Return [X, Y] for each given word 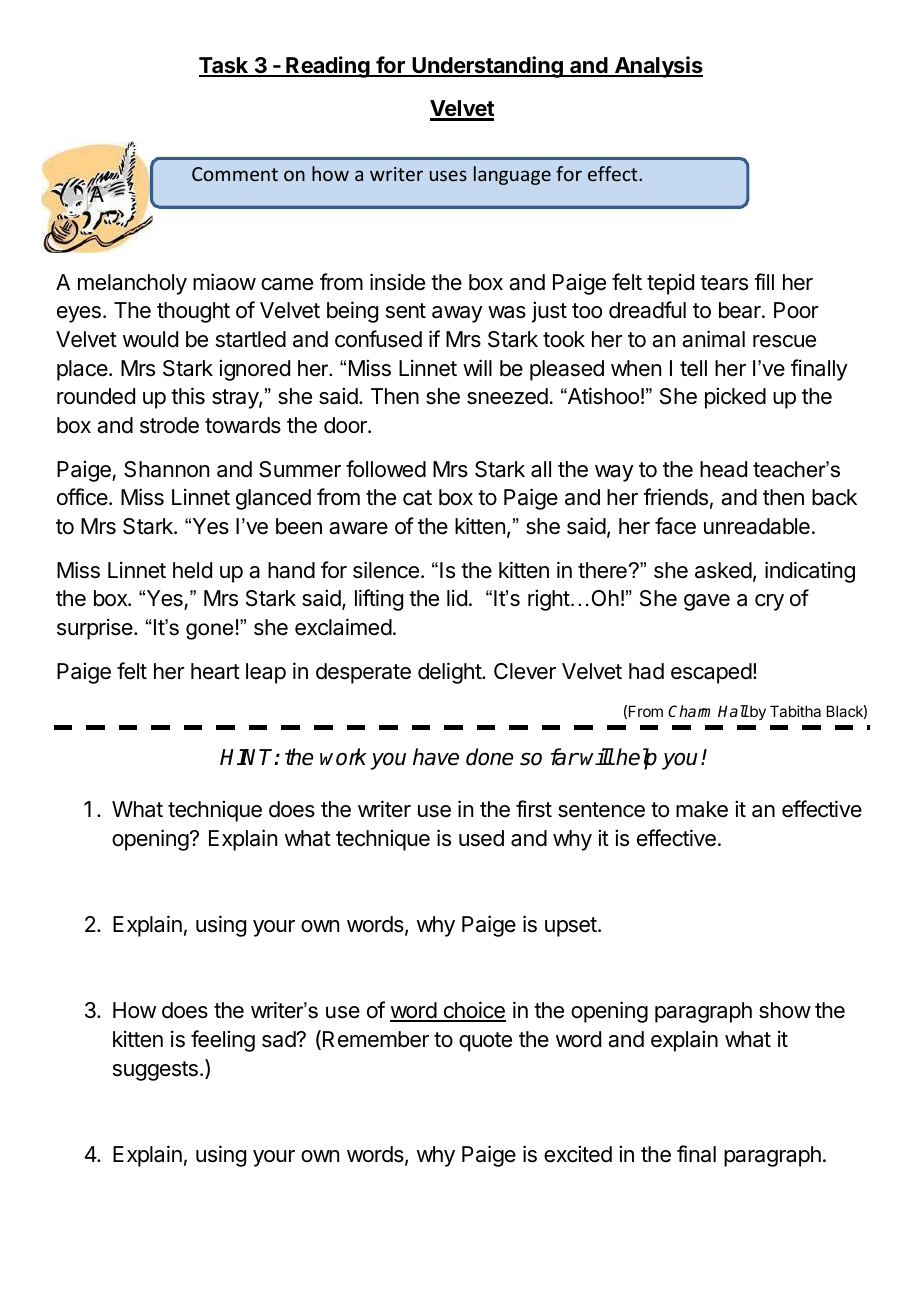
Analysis [658, 67]
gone [209, 631]
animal [713, 339]
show [785, 1010]
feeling [223, 1041]
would [150, 339]
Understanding [487, 67]
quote [485, 1042]
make [702, 809]
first [534, 809]
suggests [155, 1071]
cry [769, 602]
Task [224, 67]
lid [457, 598]
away [457, 314]
